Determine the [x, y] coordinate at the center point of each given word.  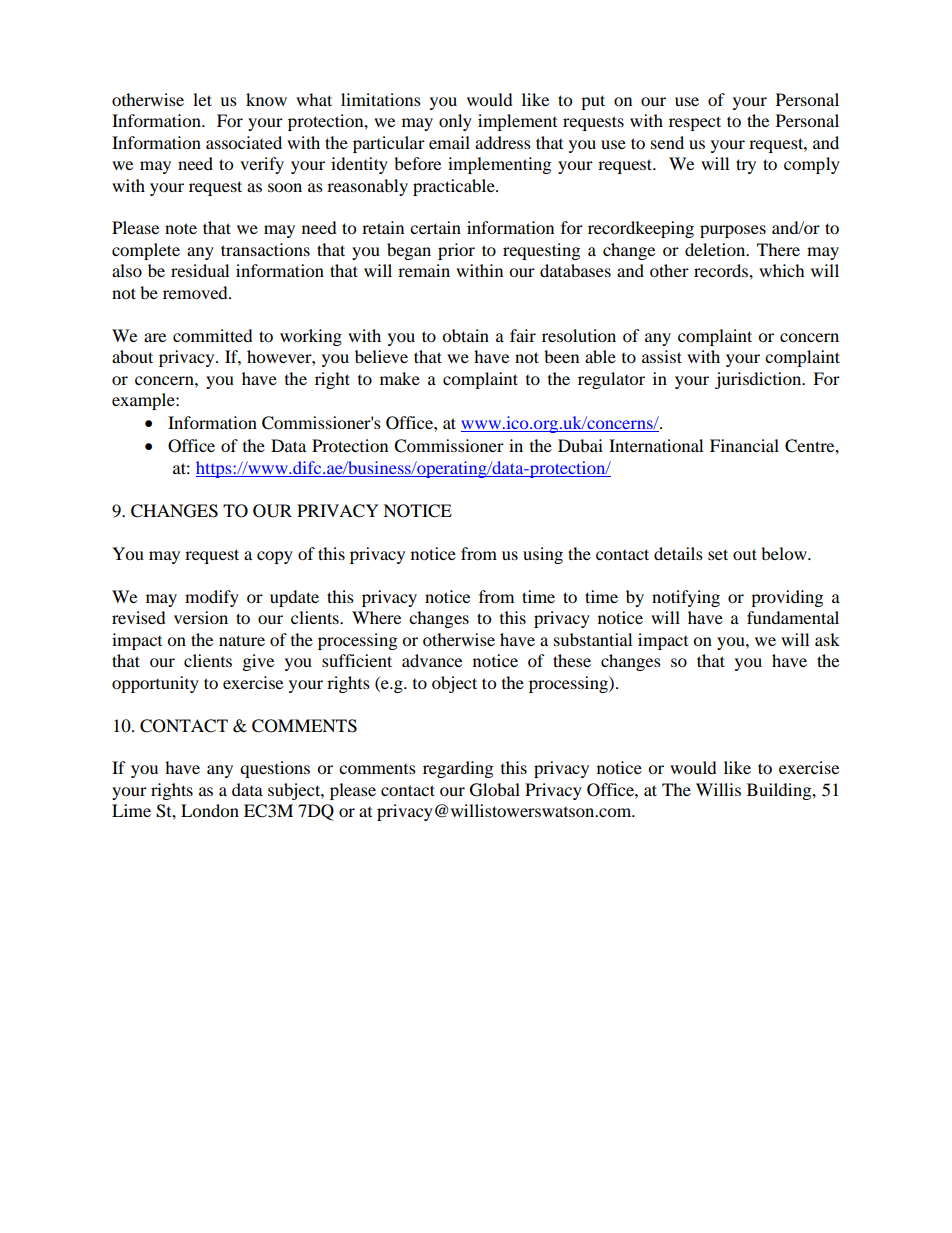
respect [695, 123]
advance [432, 660]
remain [424, 270]
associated [244, 142]
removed [196, 292]
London [210, 810]
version [201, 617]
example [144, 401]
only [455, 122]
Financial [744, 445]
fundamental [793, 617]
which [782, 270]
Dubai [580, 445]
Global [495, 790]
